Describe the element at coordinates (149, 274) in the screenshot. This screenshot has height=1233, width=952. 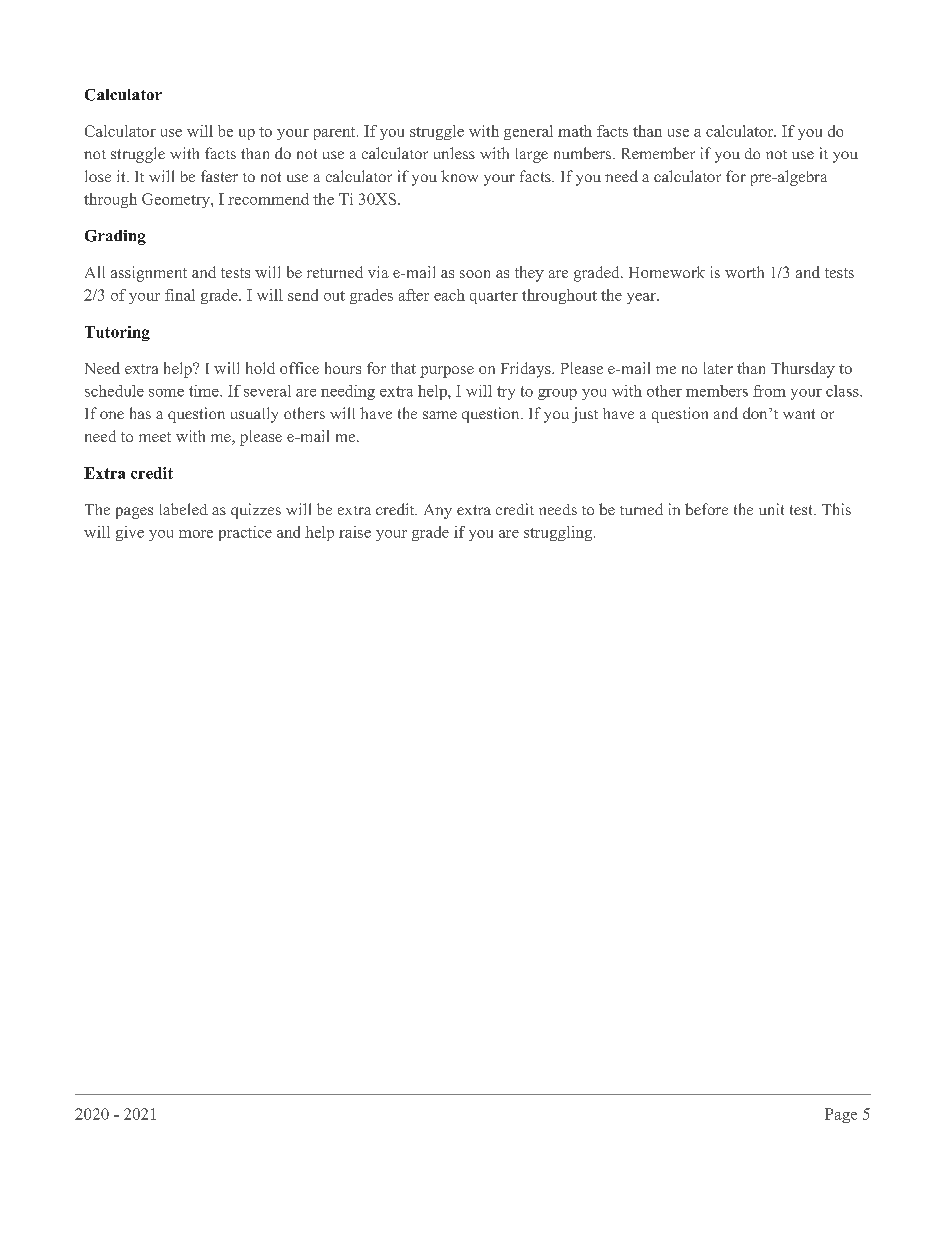
I see `assignment` at that location.
